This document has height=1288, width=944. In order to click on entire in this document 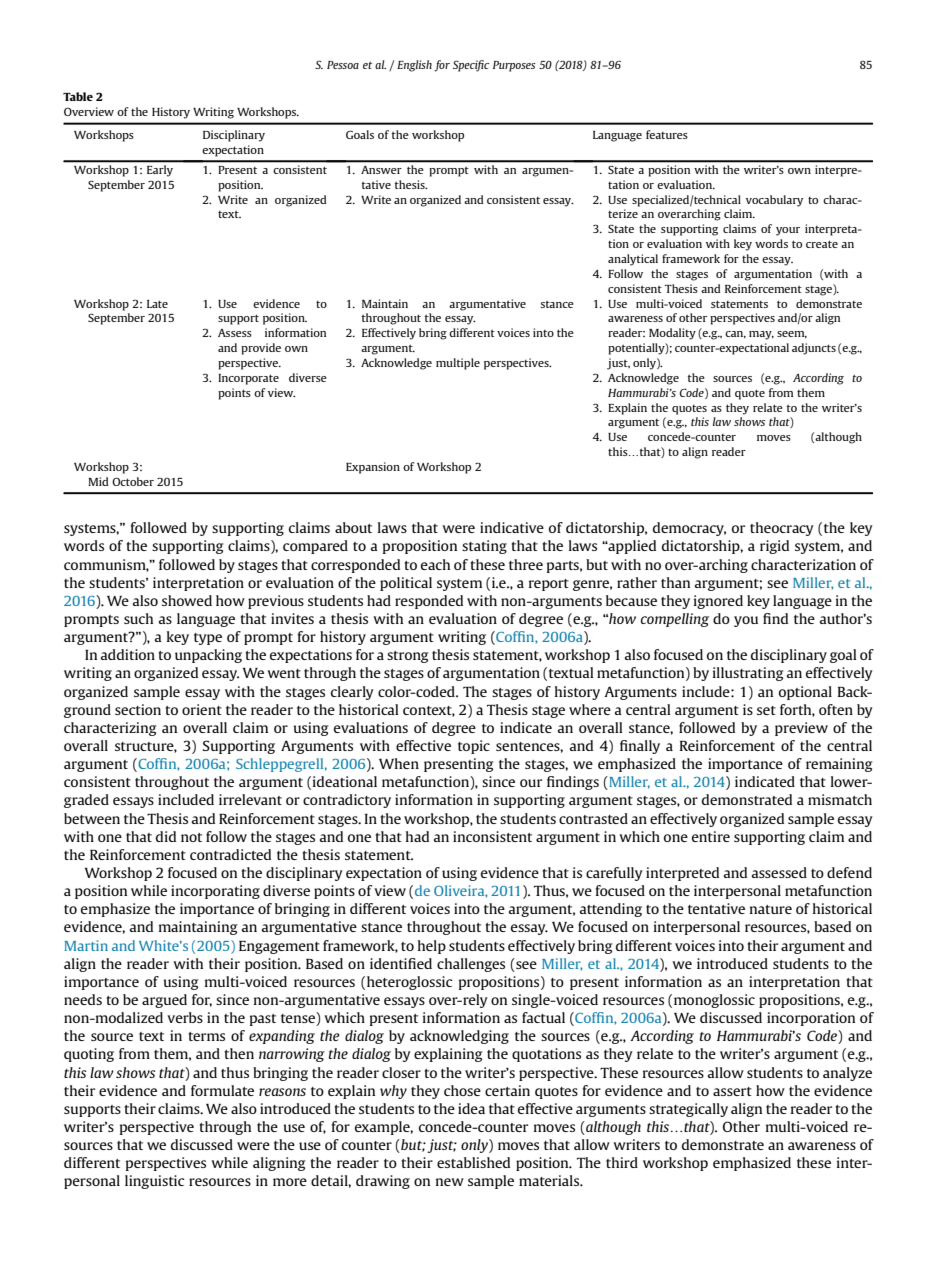, I will do `click(711, 836)`.
